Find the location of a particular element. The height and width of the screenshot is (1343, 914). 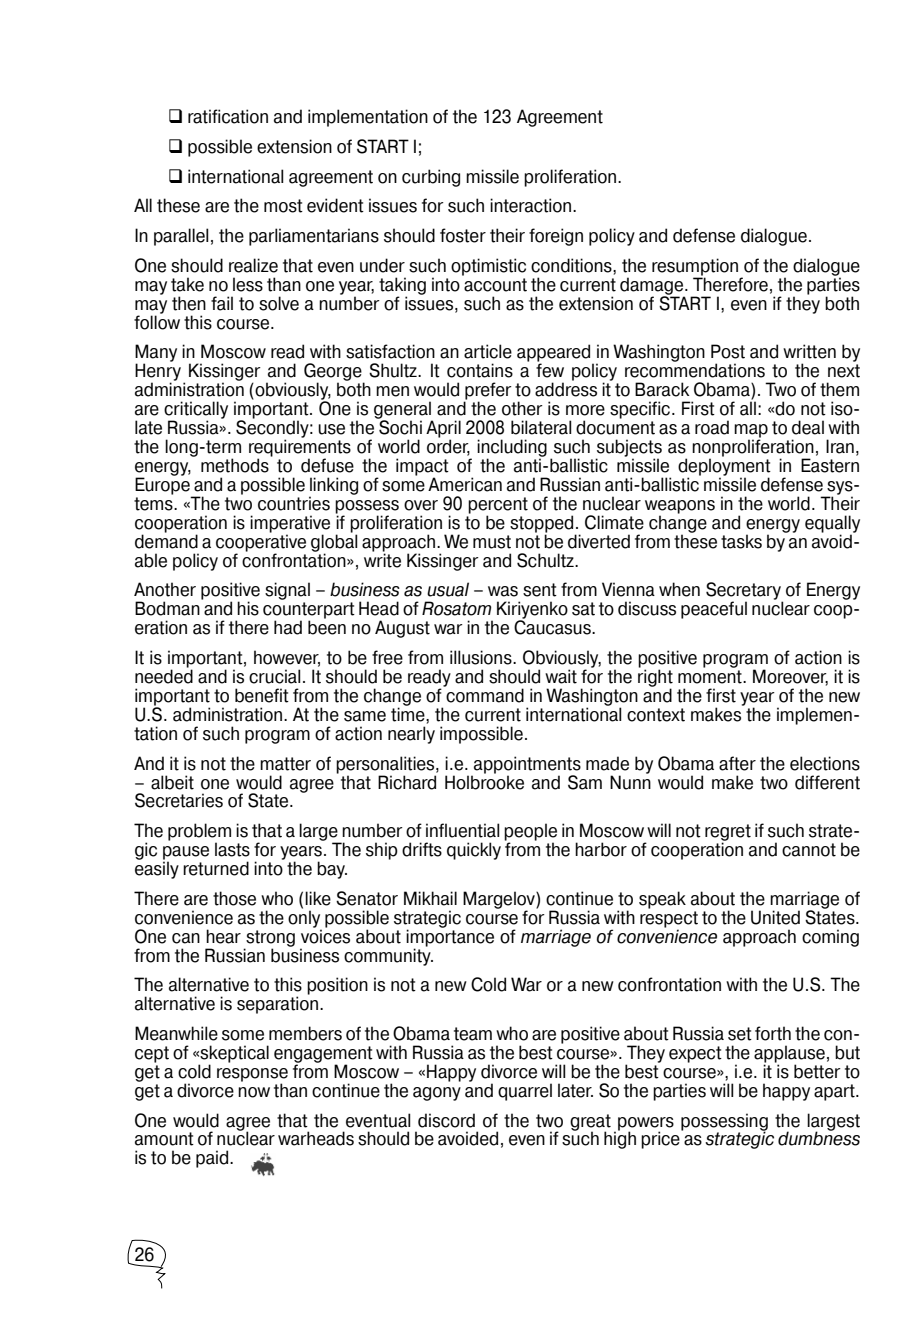

Post is located at coordinates (728, 351).
